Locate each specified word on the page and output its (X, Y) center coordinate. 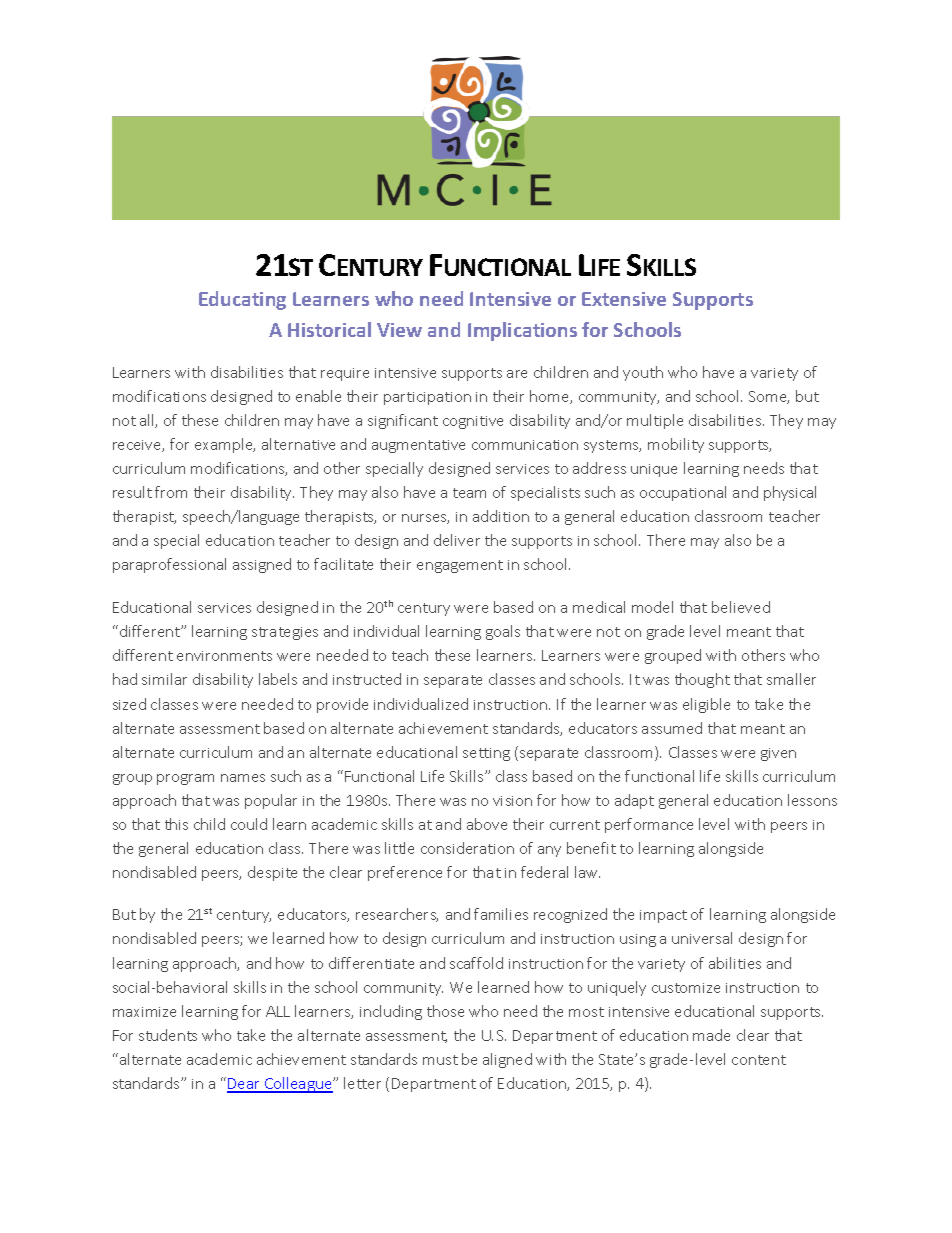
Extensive (624, 299)
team (469, 493)
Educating (242, 300)
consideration (467, 848)
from (171, 492)
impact (663, 916)
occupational (683, 493)
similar (164, 679)
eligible (706, 705)
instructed (367, 679)
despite (272, 873)
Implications (522, 331)
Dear (245, 1085)
